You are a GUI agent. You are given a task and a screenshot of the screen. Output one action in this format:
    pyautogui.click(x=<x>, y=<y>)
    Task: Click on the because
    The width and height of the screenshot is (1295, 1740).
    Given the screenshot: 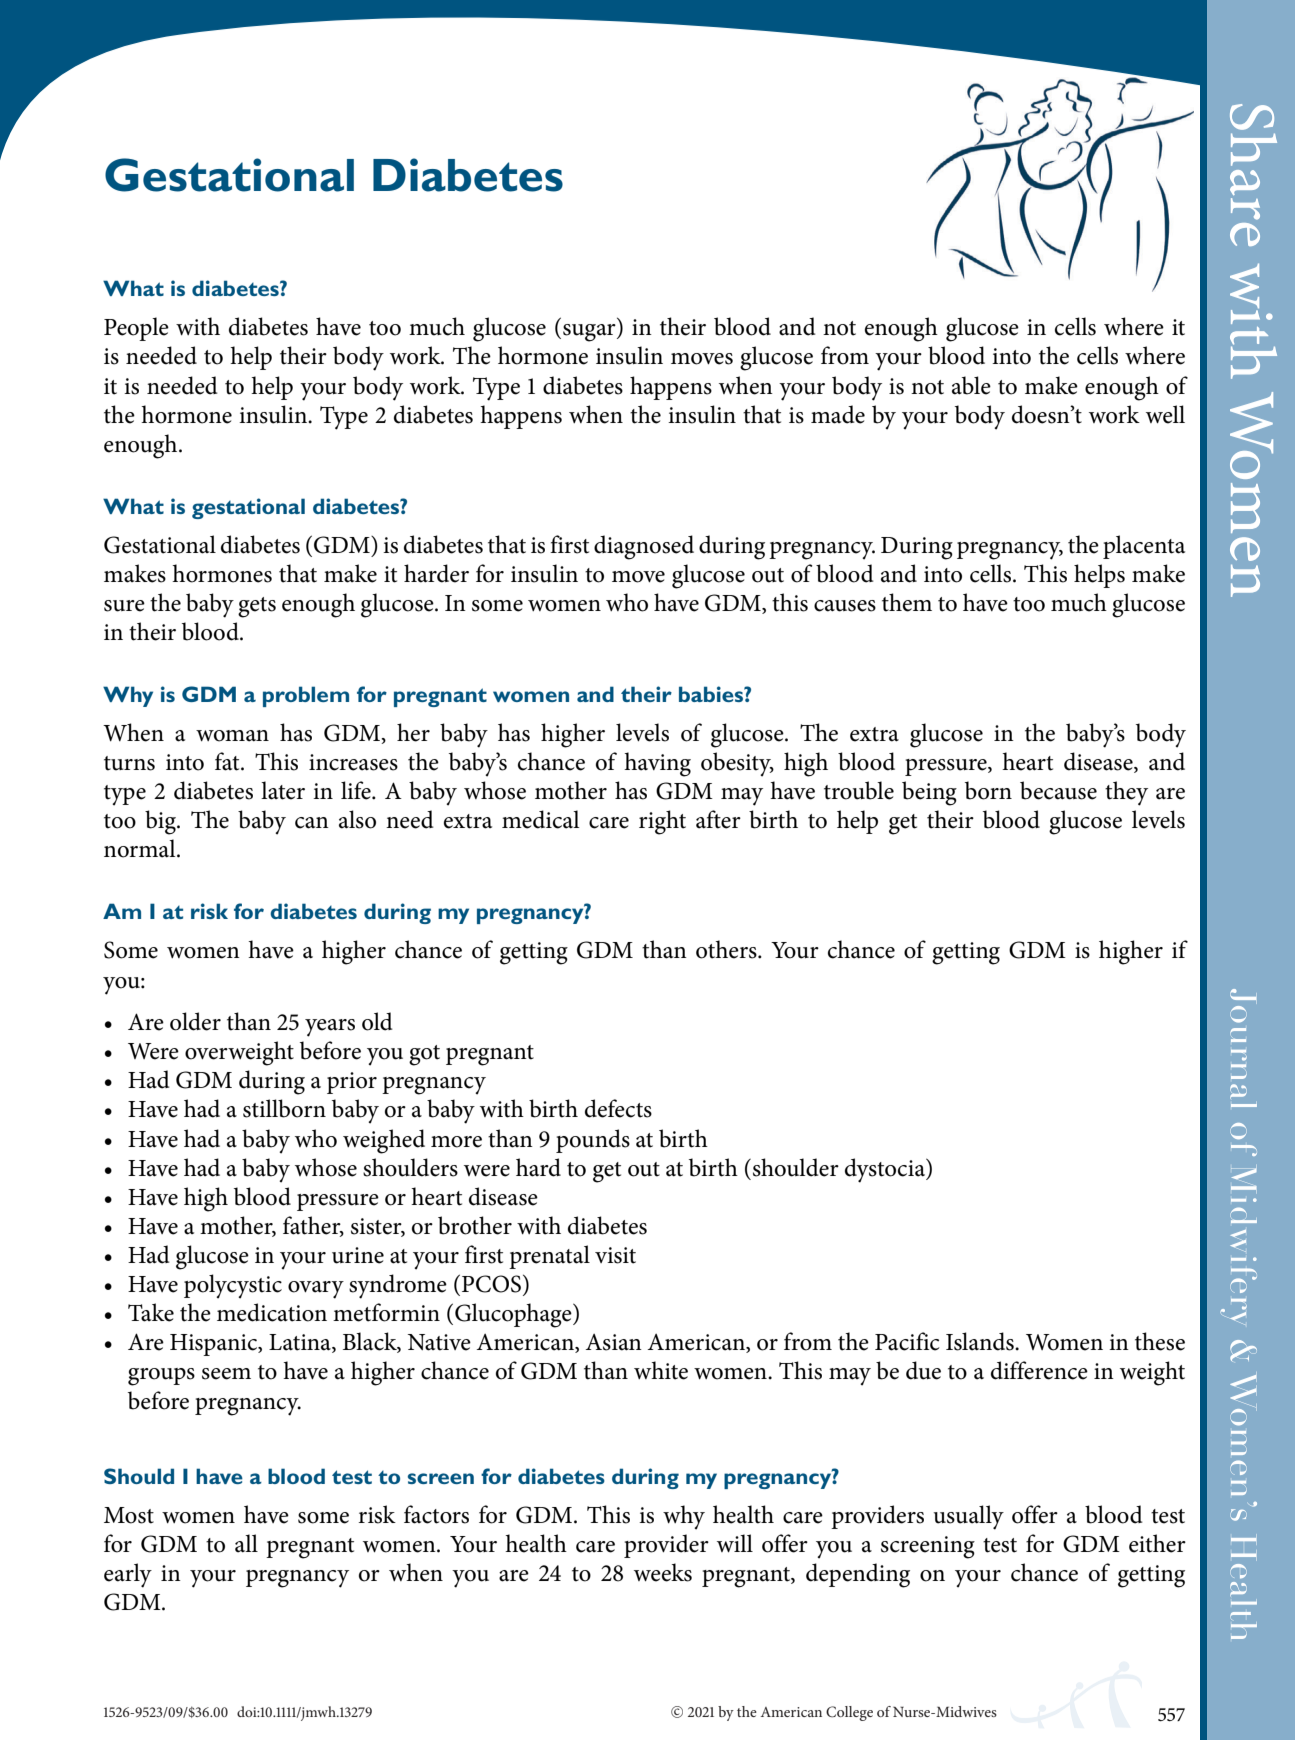 What is the action you would take?
    pyautogui.click(x=1058, y=790)
